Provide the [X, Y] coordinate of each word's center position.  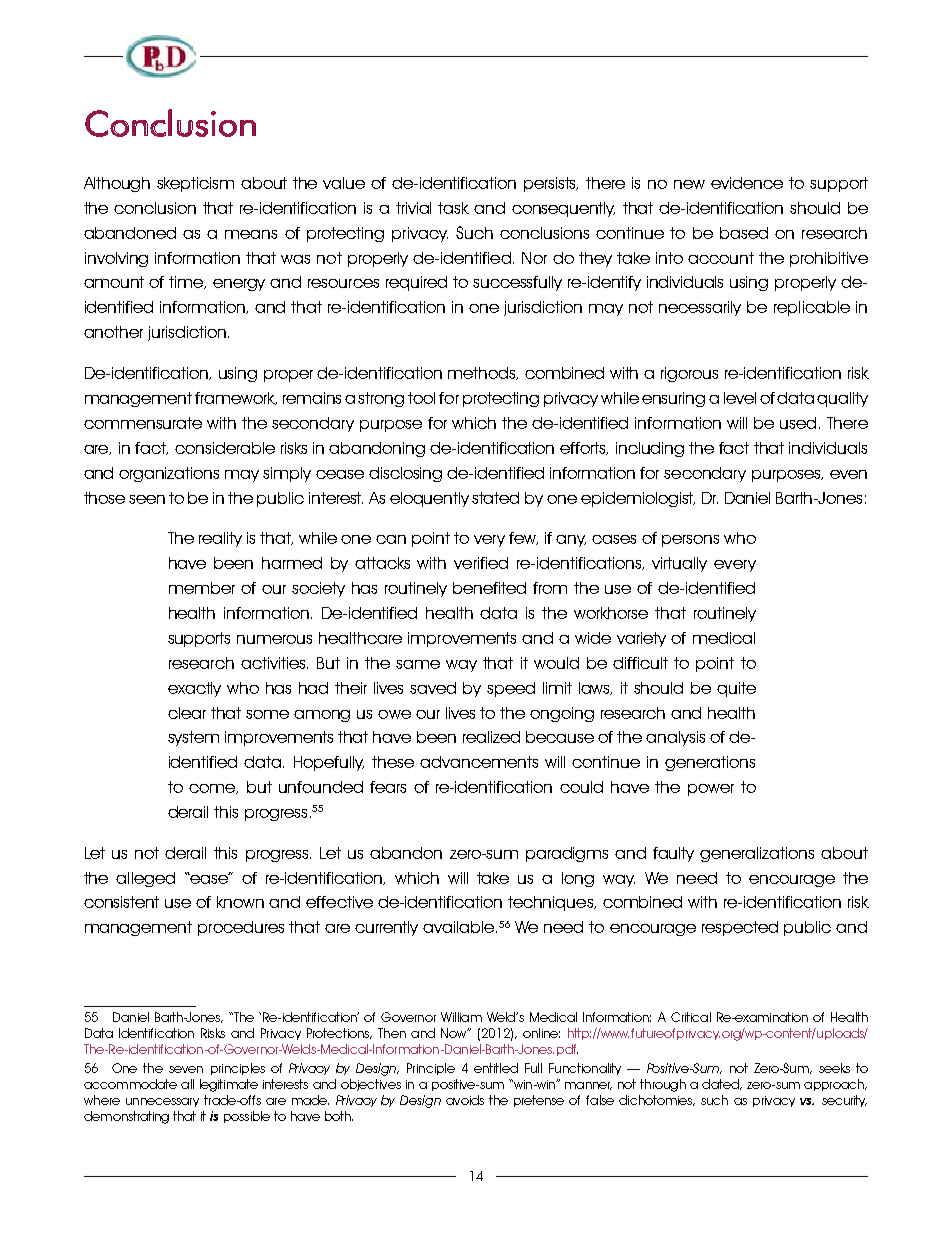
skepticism [195, 184]
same [418, 664]
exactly [194, 689]
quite [736, 689]
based [744, 233]
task [453, 208]
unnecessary [162, 1102]
